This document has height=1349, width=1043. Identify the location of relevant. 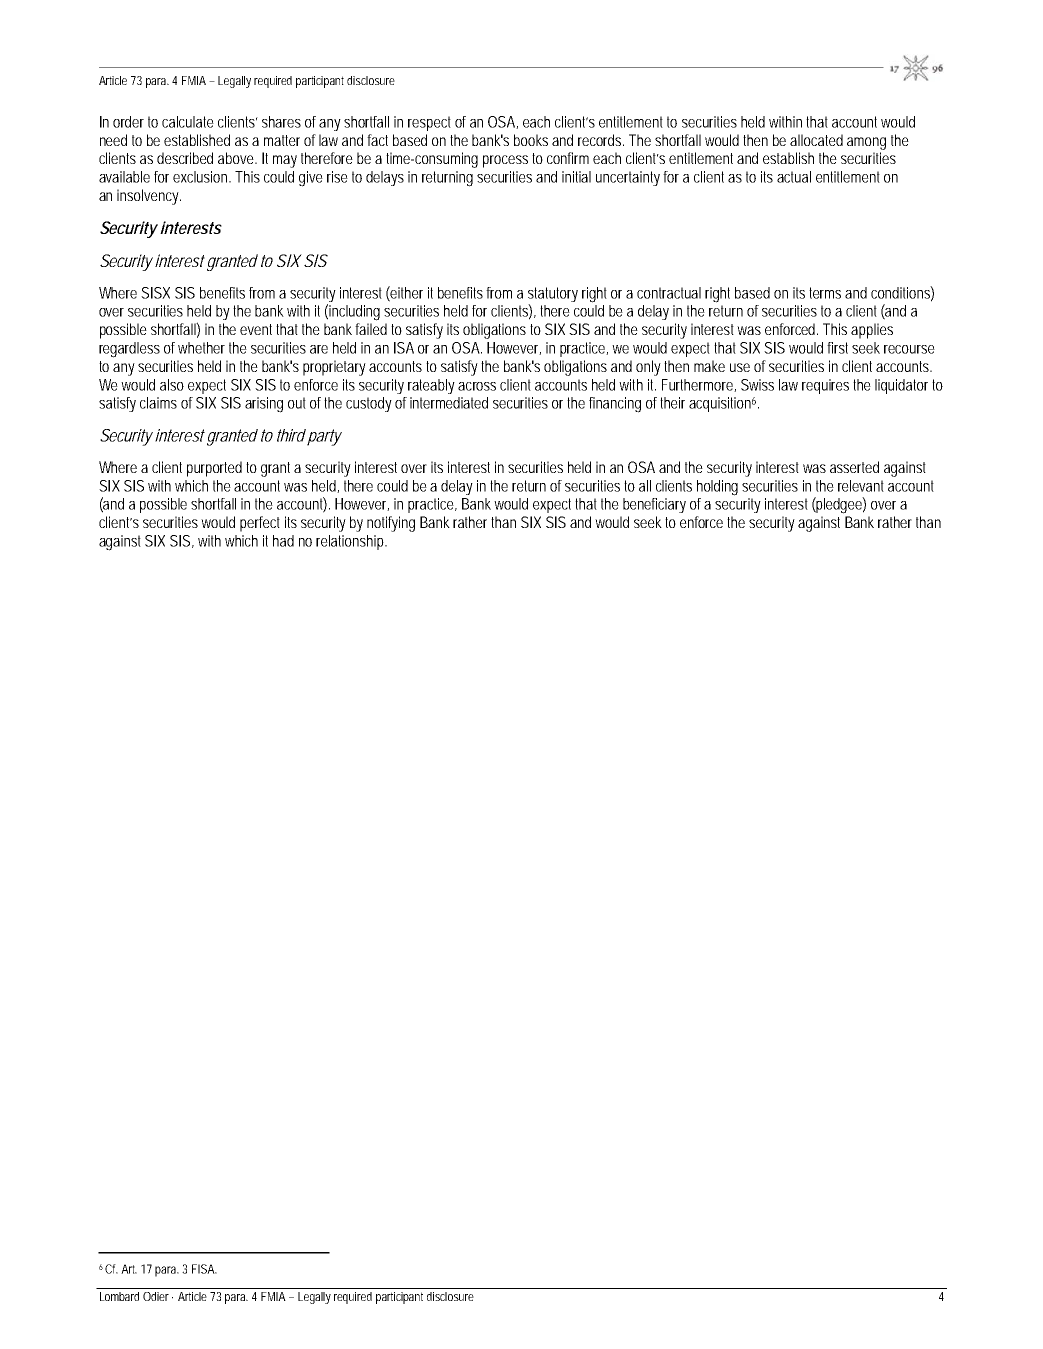
(861, 486).
